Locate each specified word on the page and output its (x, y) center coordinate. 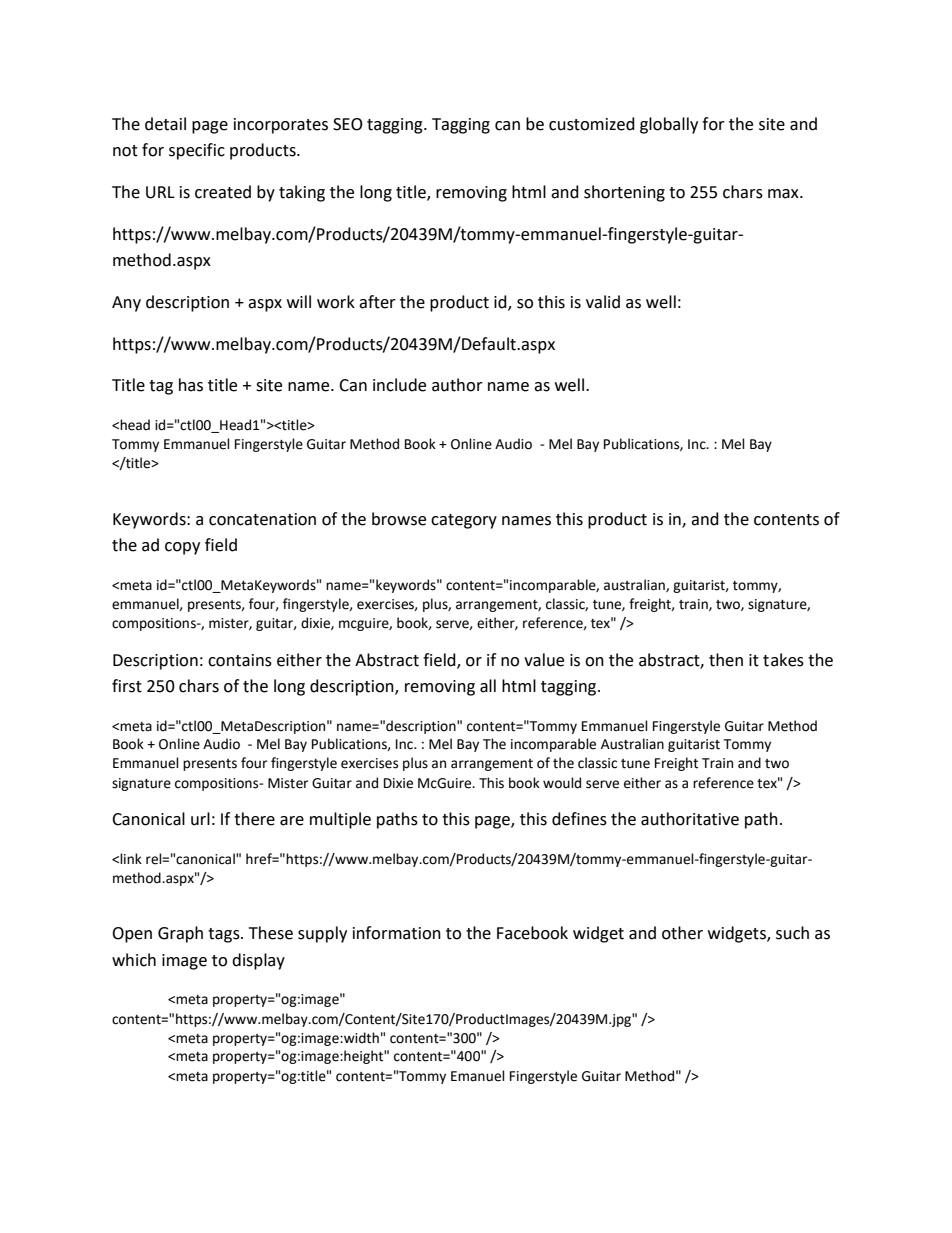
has (191, 385)
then (726, 660)
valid (603, 302)
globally (669, 125)
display (258, 961)
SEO (348, 124)
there (254, 819)
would (562, 783)
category (464, 521)
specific (197, 151)
